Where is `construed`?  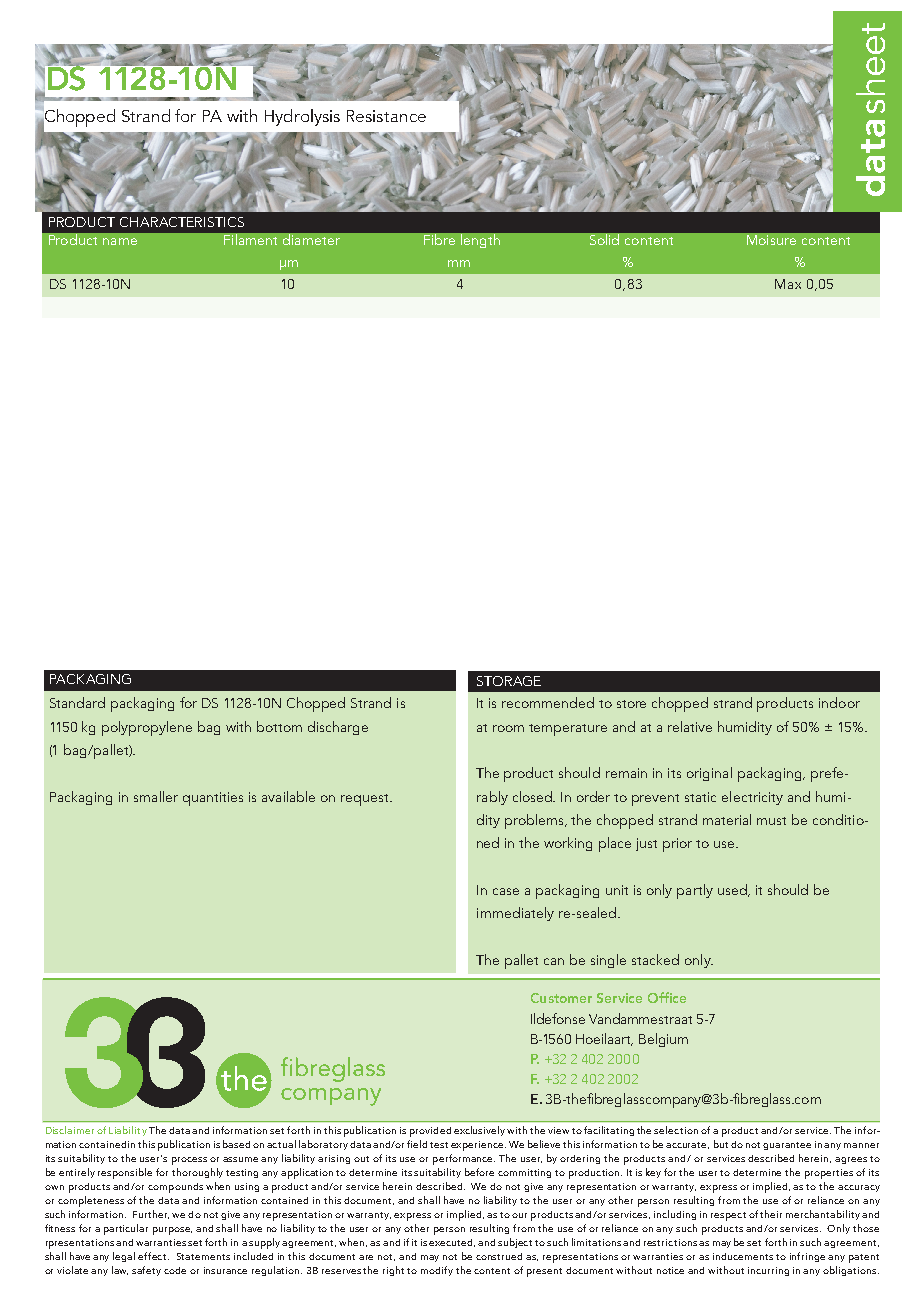 construed is located at coordinates (499, 1256).
